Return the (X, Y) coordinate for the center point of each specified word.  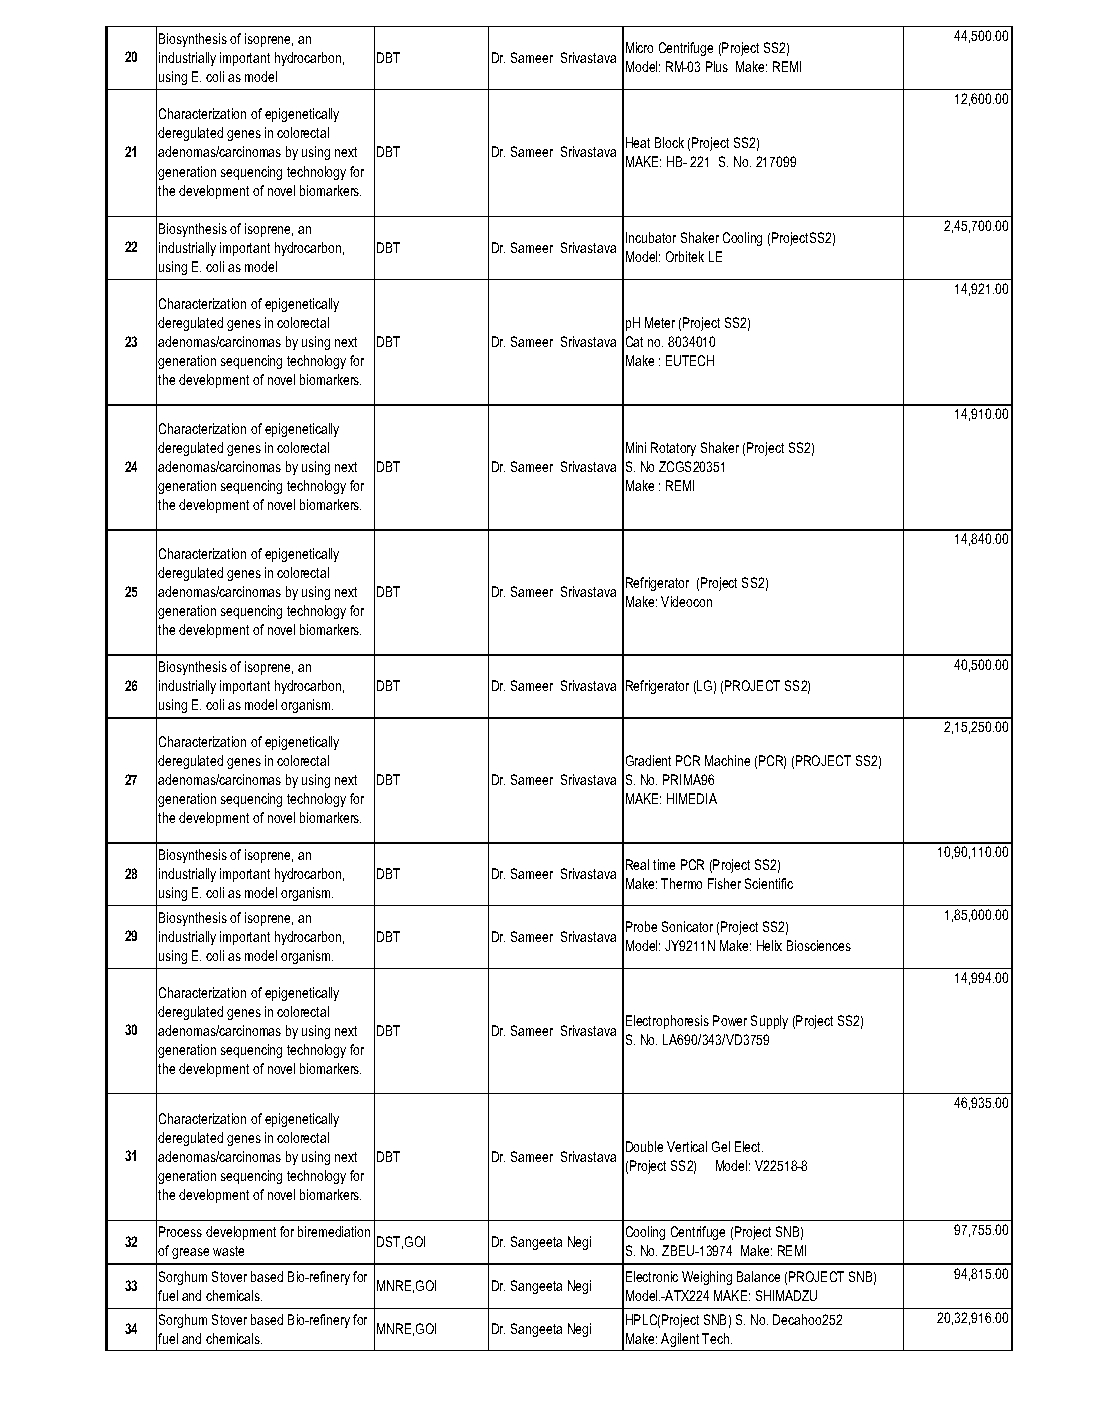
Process (180, 1231)
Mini (636, 447)
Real (637, 864)
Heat (638, 142)
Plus (717, 66)
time (664, 864)
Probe (641, 926)
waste (228, 1251)
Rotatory (673, 449)
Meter (660, 322)
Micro (639, 47)
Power (730, 1020)
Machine (727, 760)
